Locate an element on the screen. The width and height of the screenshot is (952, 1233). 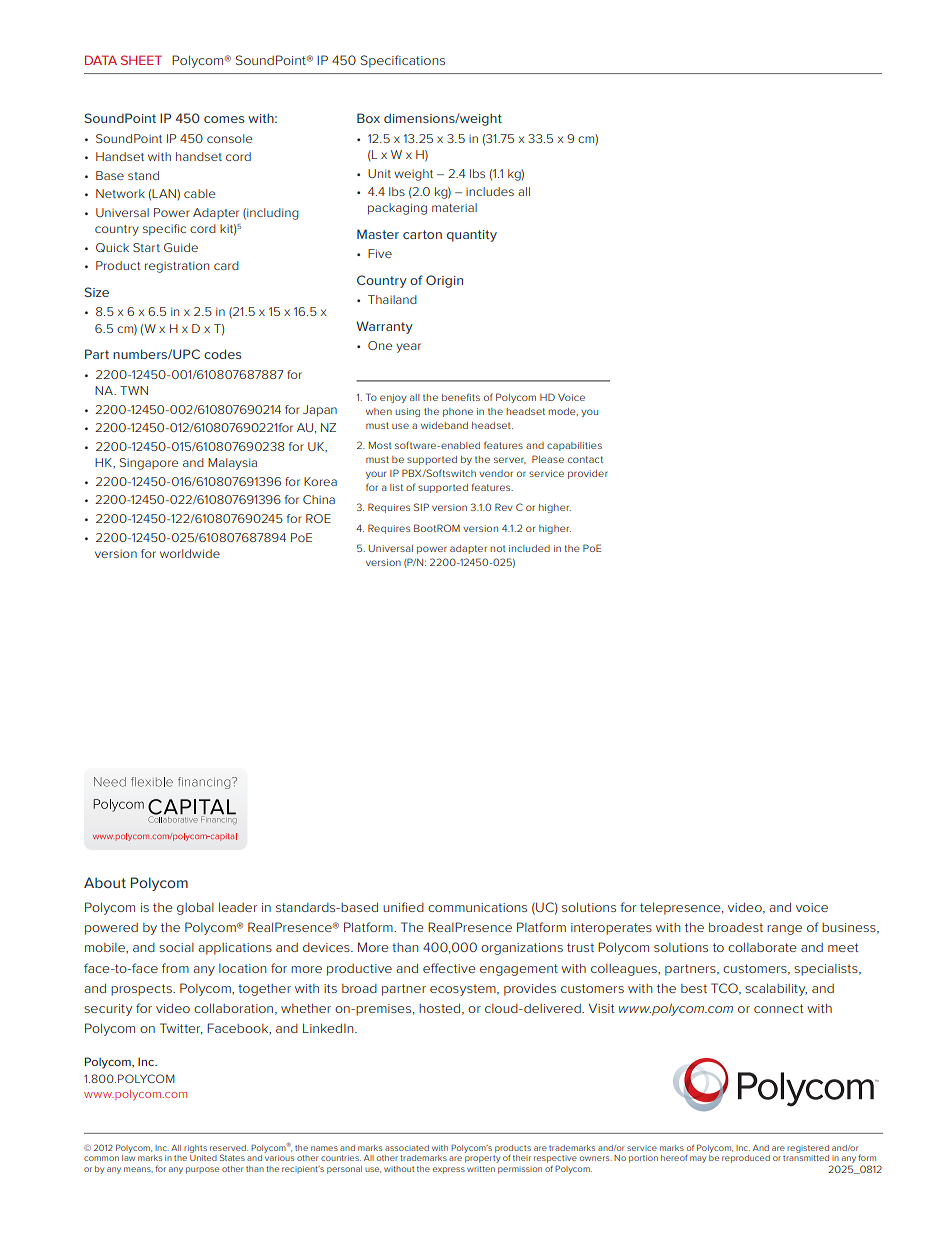
Box is located at coordinates (368, 118).
